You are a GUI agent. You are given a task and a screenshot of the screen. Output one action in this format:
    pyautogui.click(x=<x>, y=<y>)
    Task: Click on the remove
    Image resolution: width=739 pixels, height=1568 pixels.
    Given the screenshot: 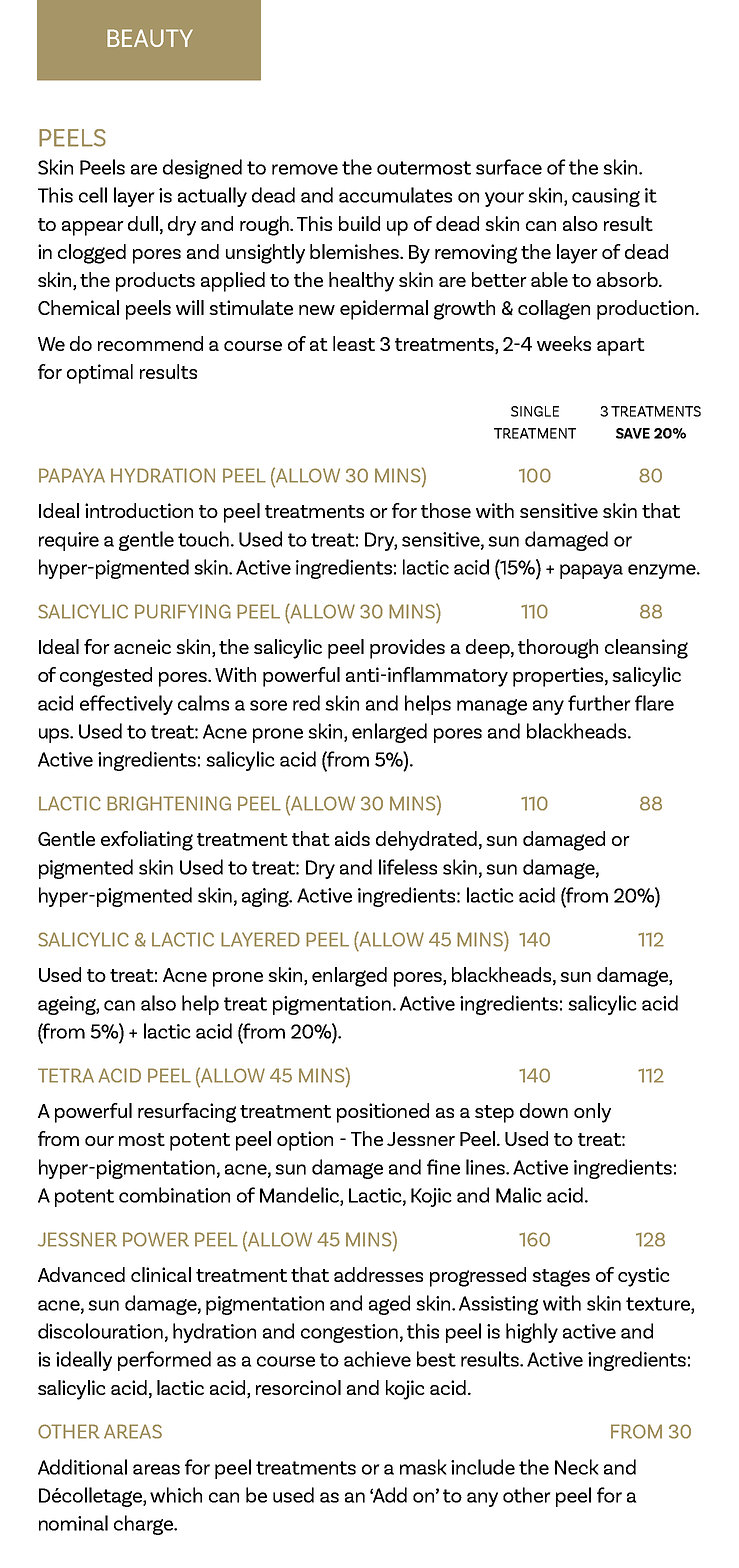 What is the action you would take?
    pyautogui.click(x=305, y=169)
